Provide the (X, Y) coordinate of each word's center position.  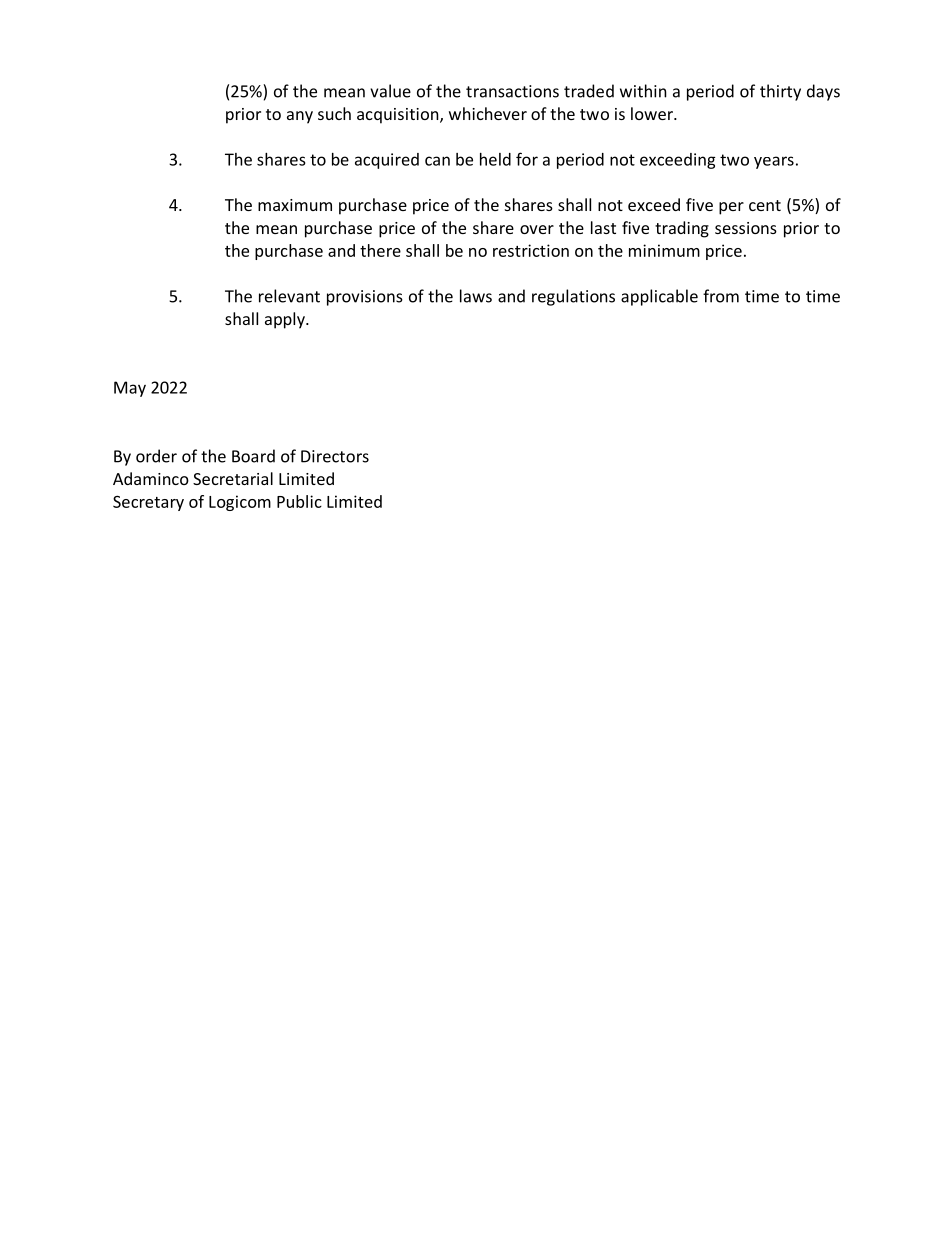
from (721, 296)
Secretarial (233, 478)
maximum (295, 205)
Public (299, 501)
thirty (780, 92)
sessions (746, 228)
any (300, 117)
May (130, 389)
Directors (335, 456)
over (537, 229)
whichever (488, 113)
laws (476, 296)
